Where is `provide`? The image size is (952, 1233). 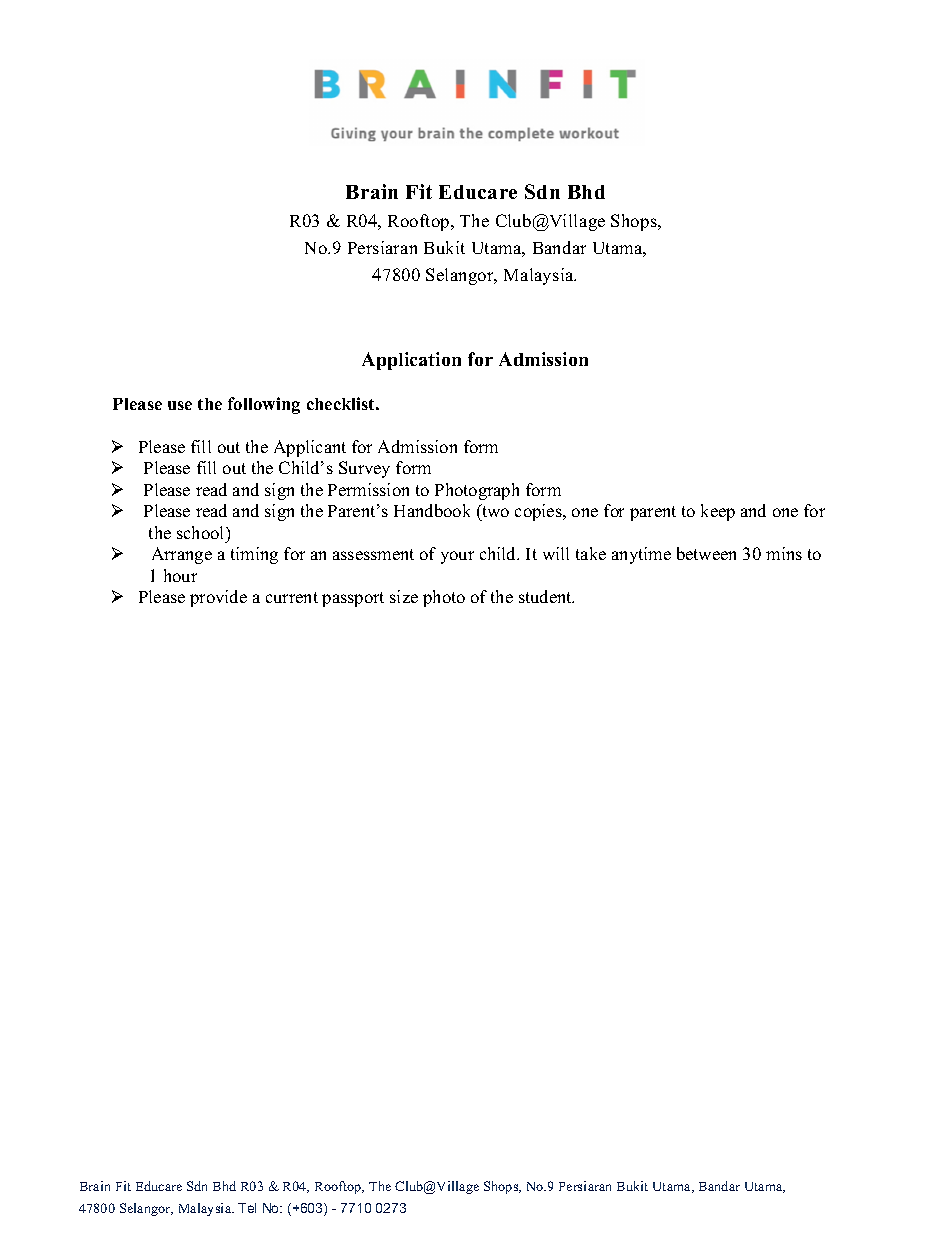 provide is located at coordinates (218, 598).
